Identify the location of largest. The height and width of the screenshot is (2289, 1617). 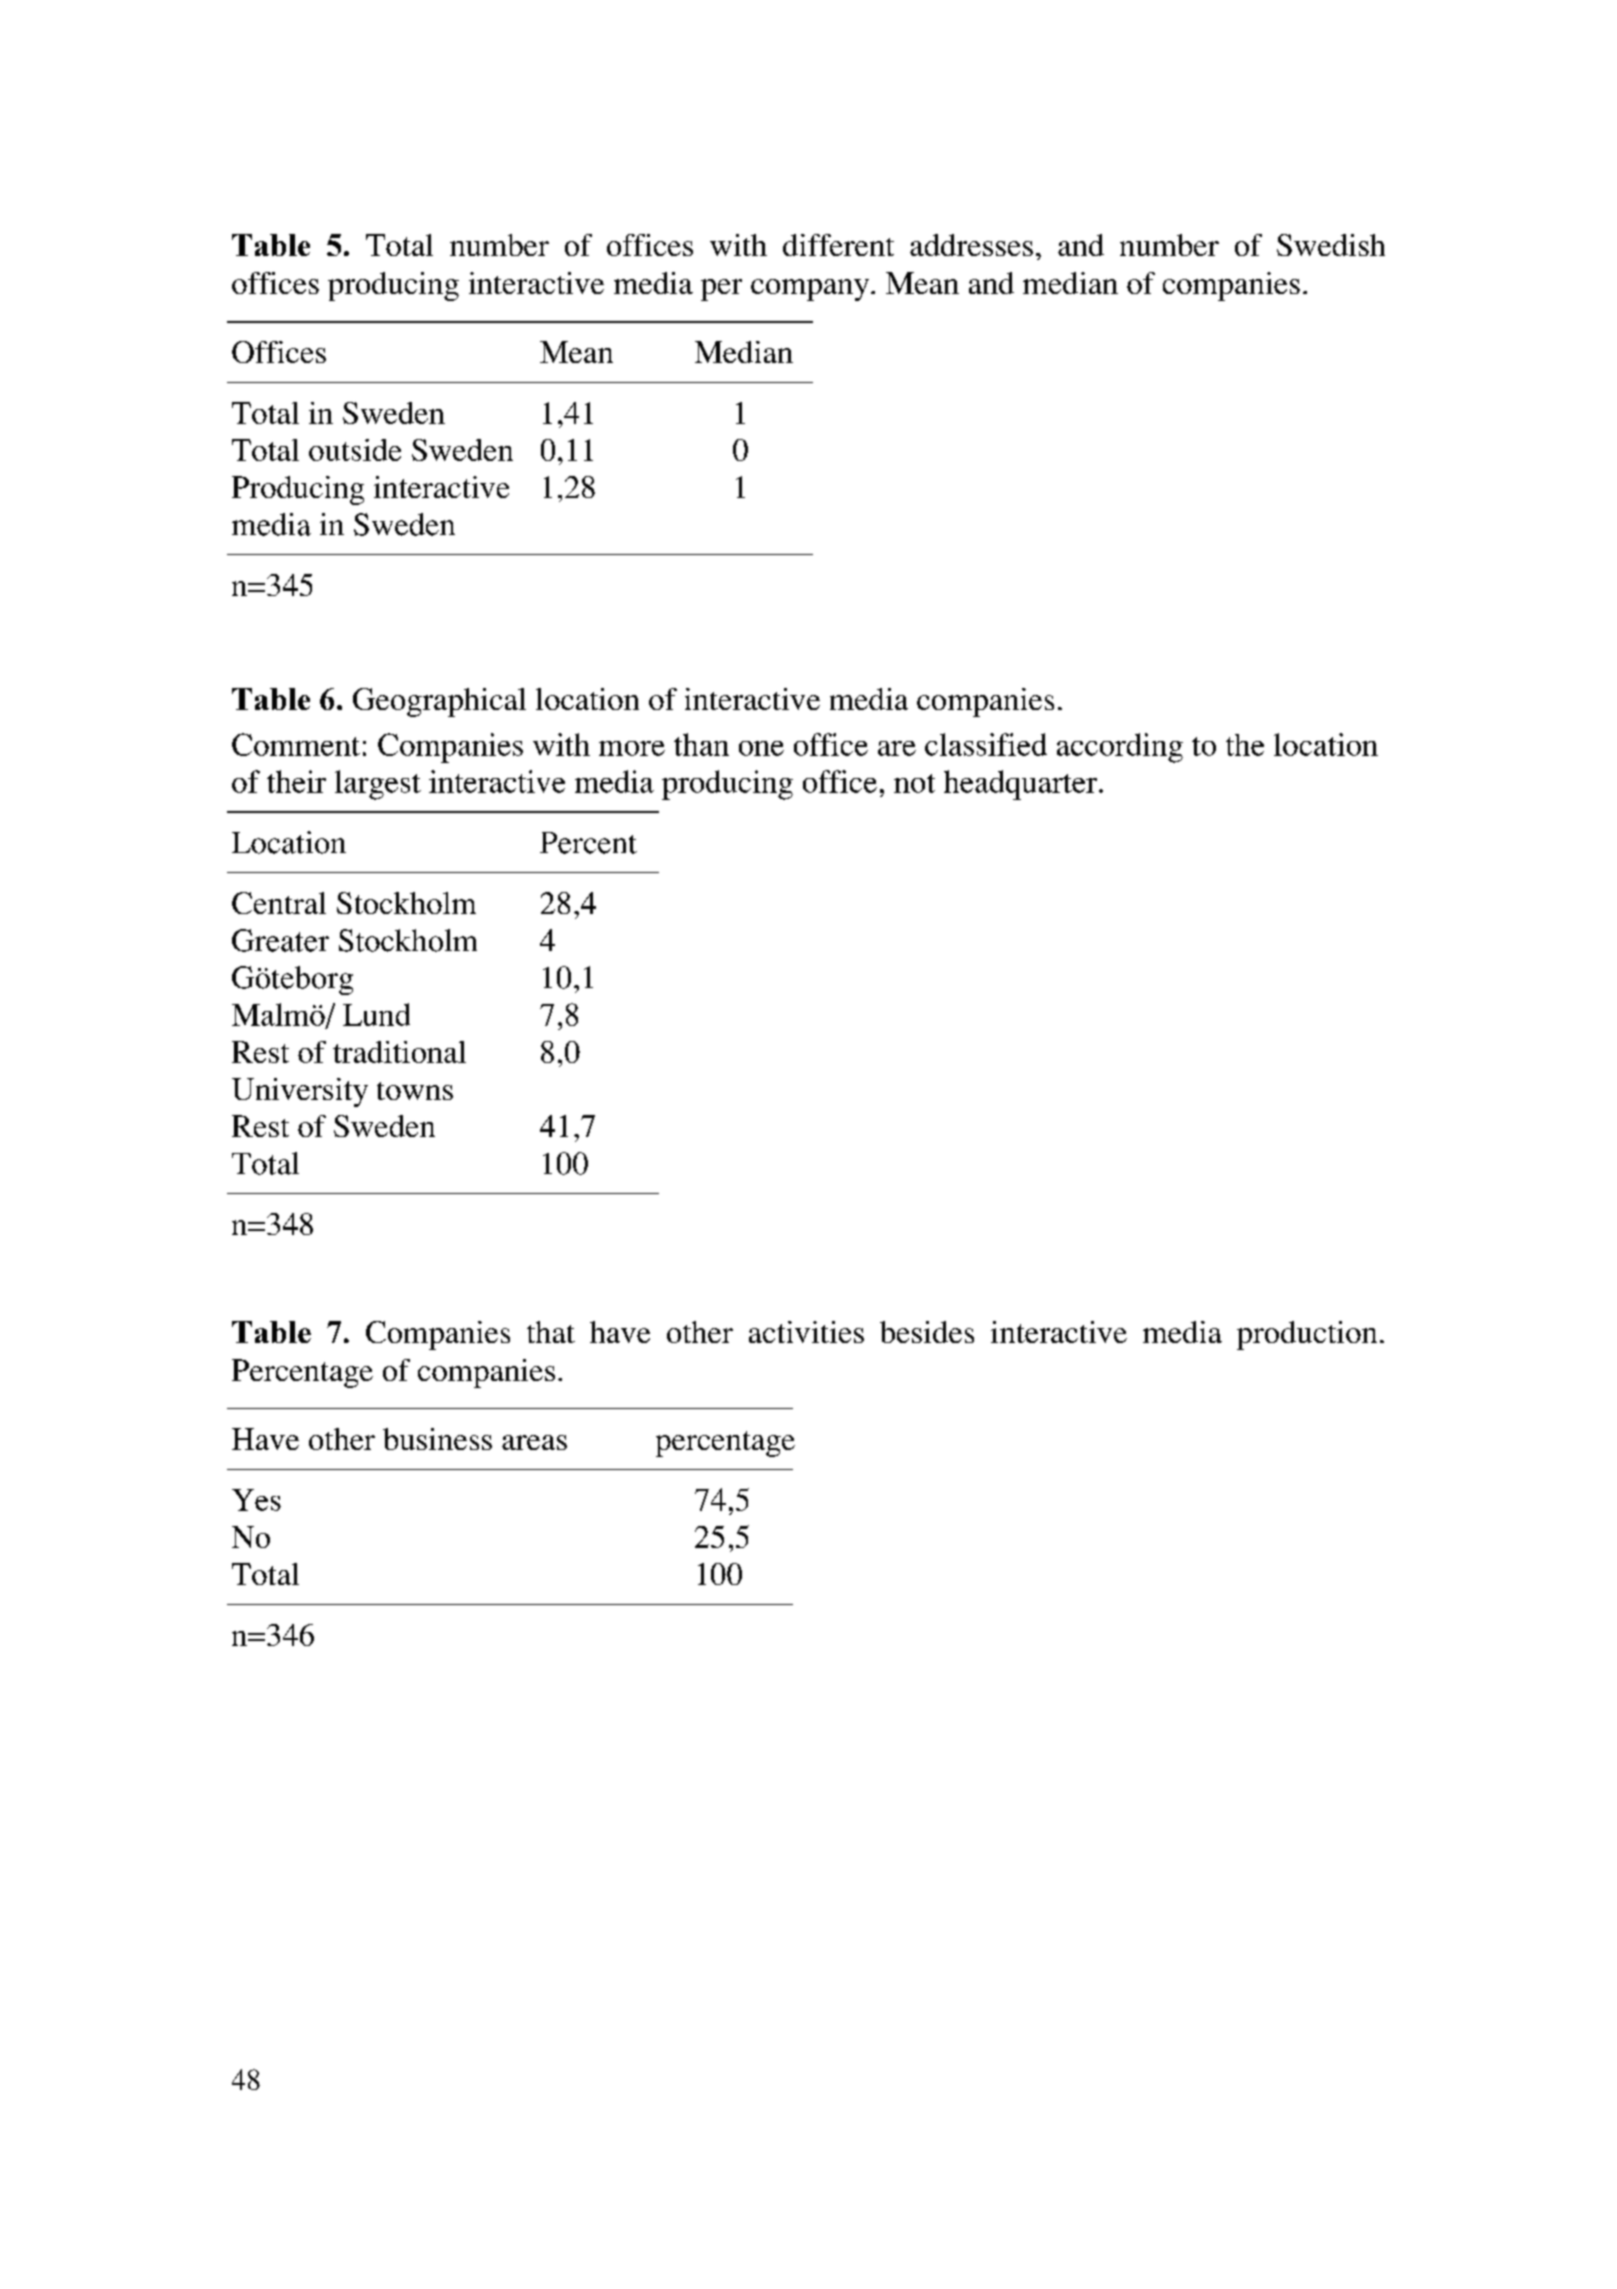
(378, 785).
